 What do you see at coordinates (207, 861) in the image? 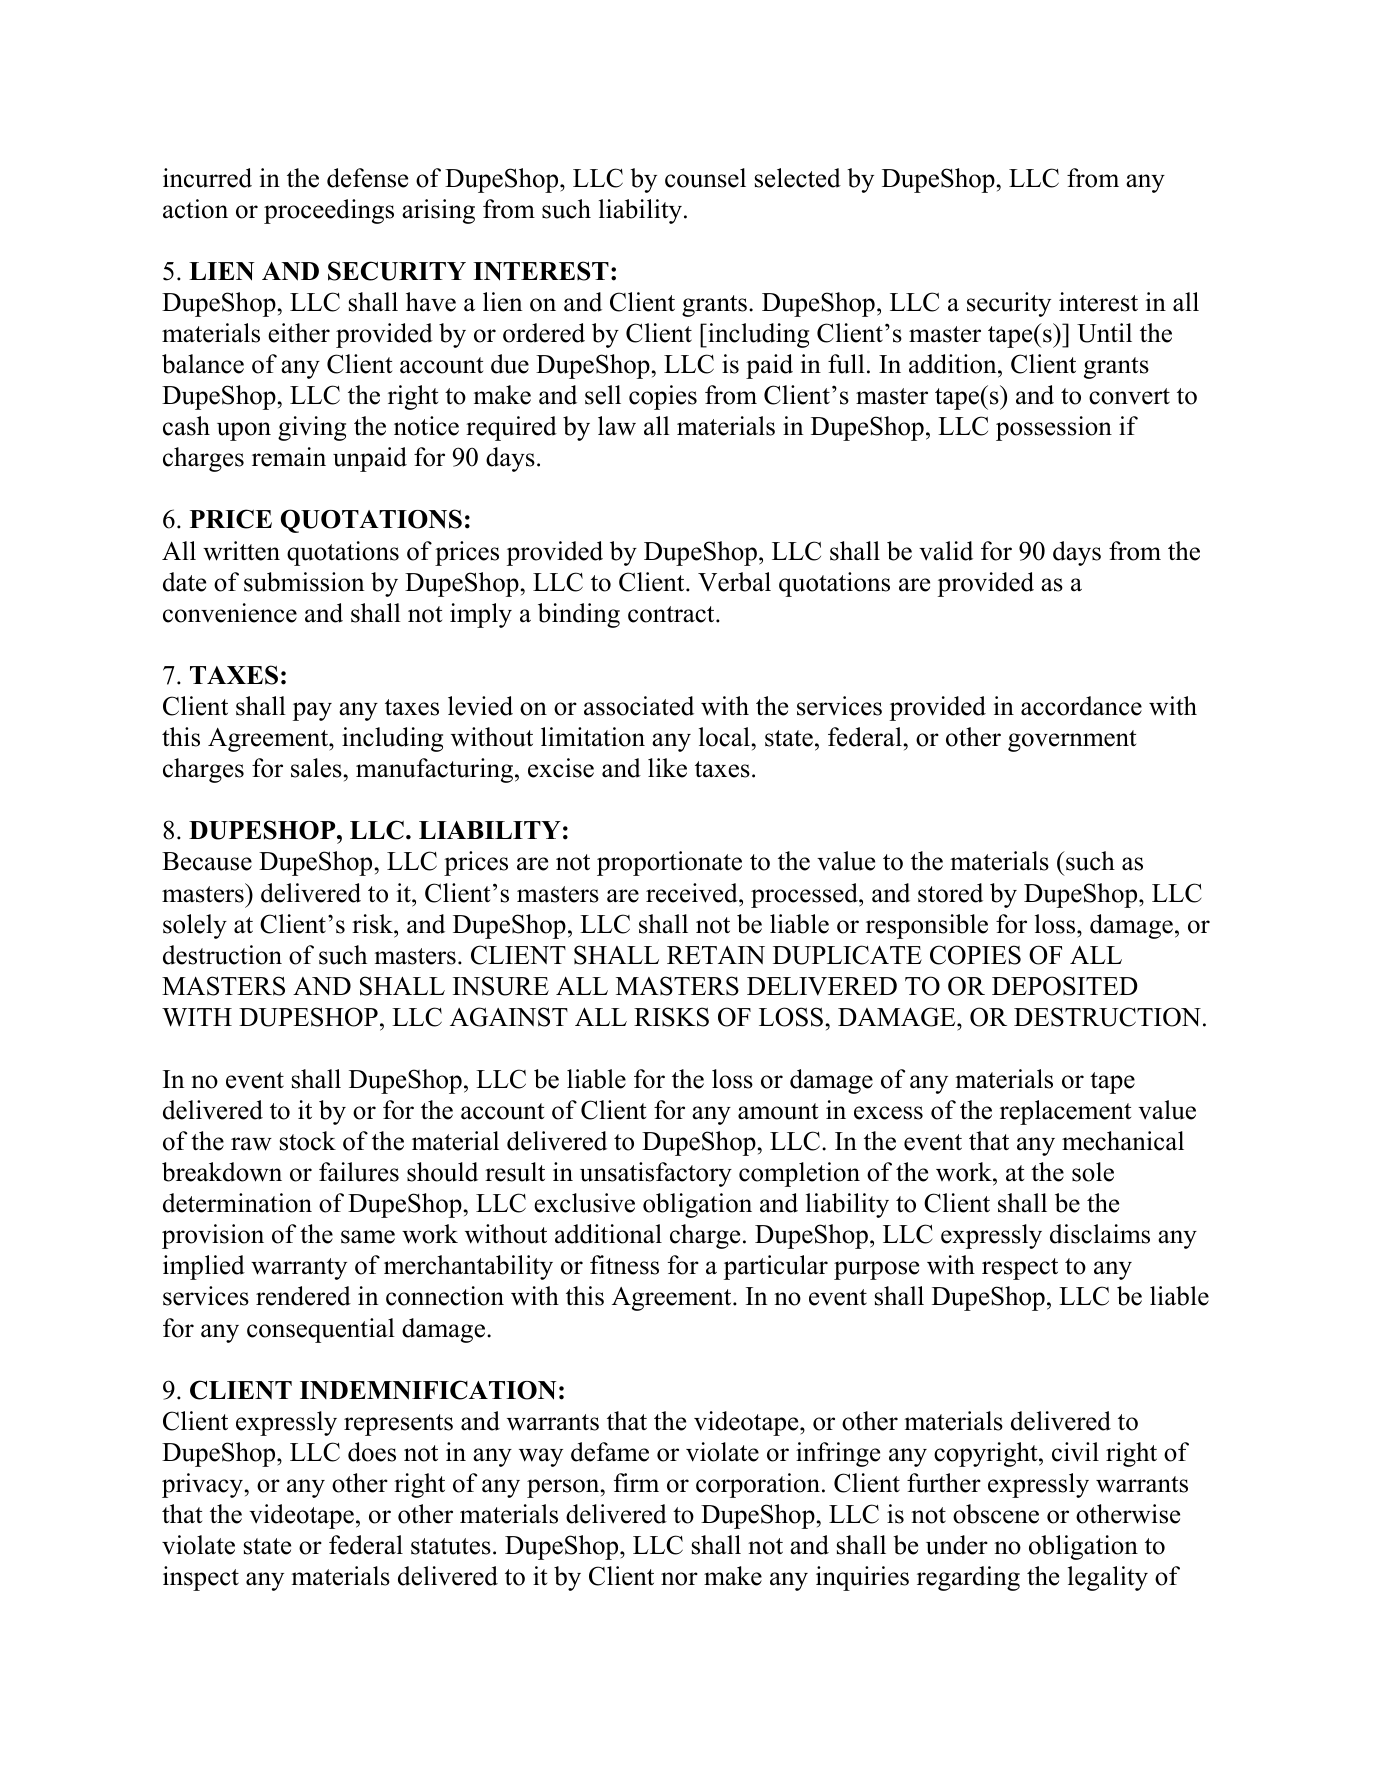
I see `Because` at bounding box center [207, 861].
